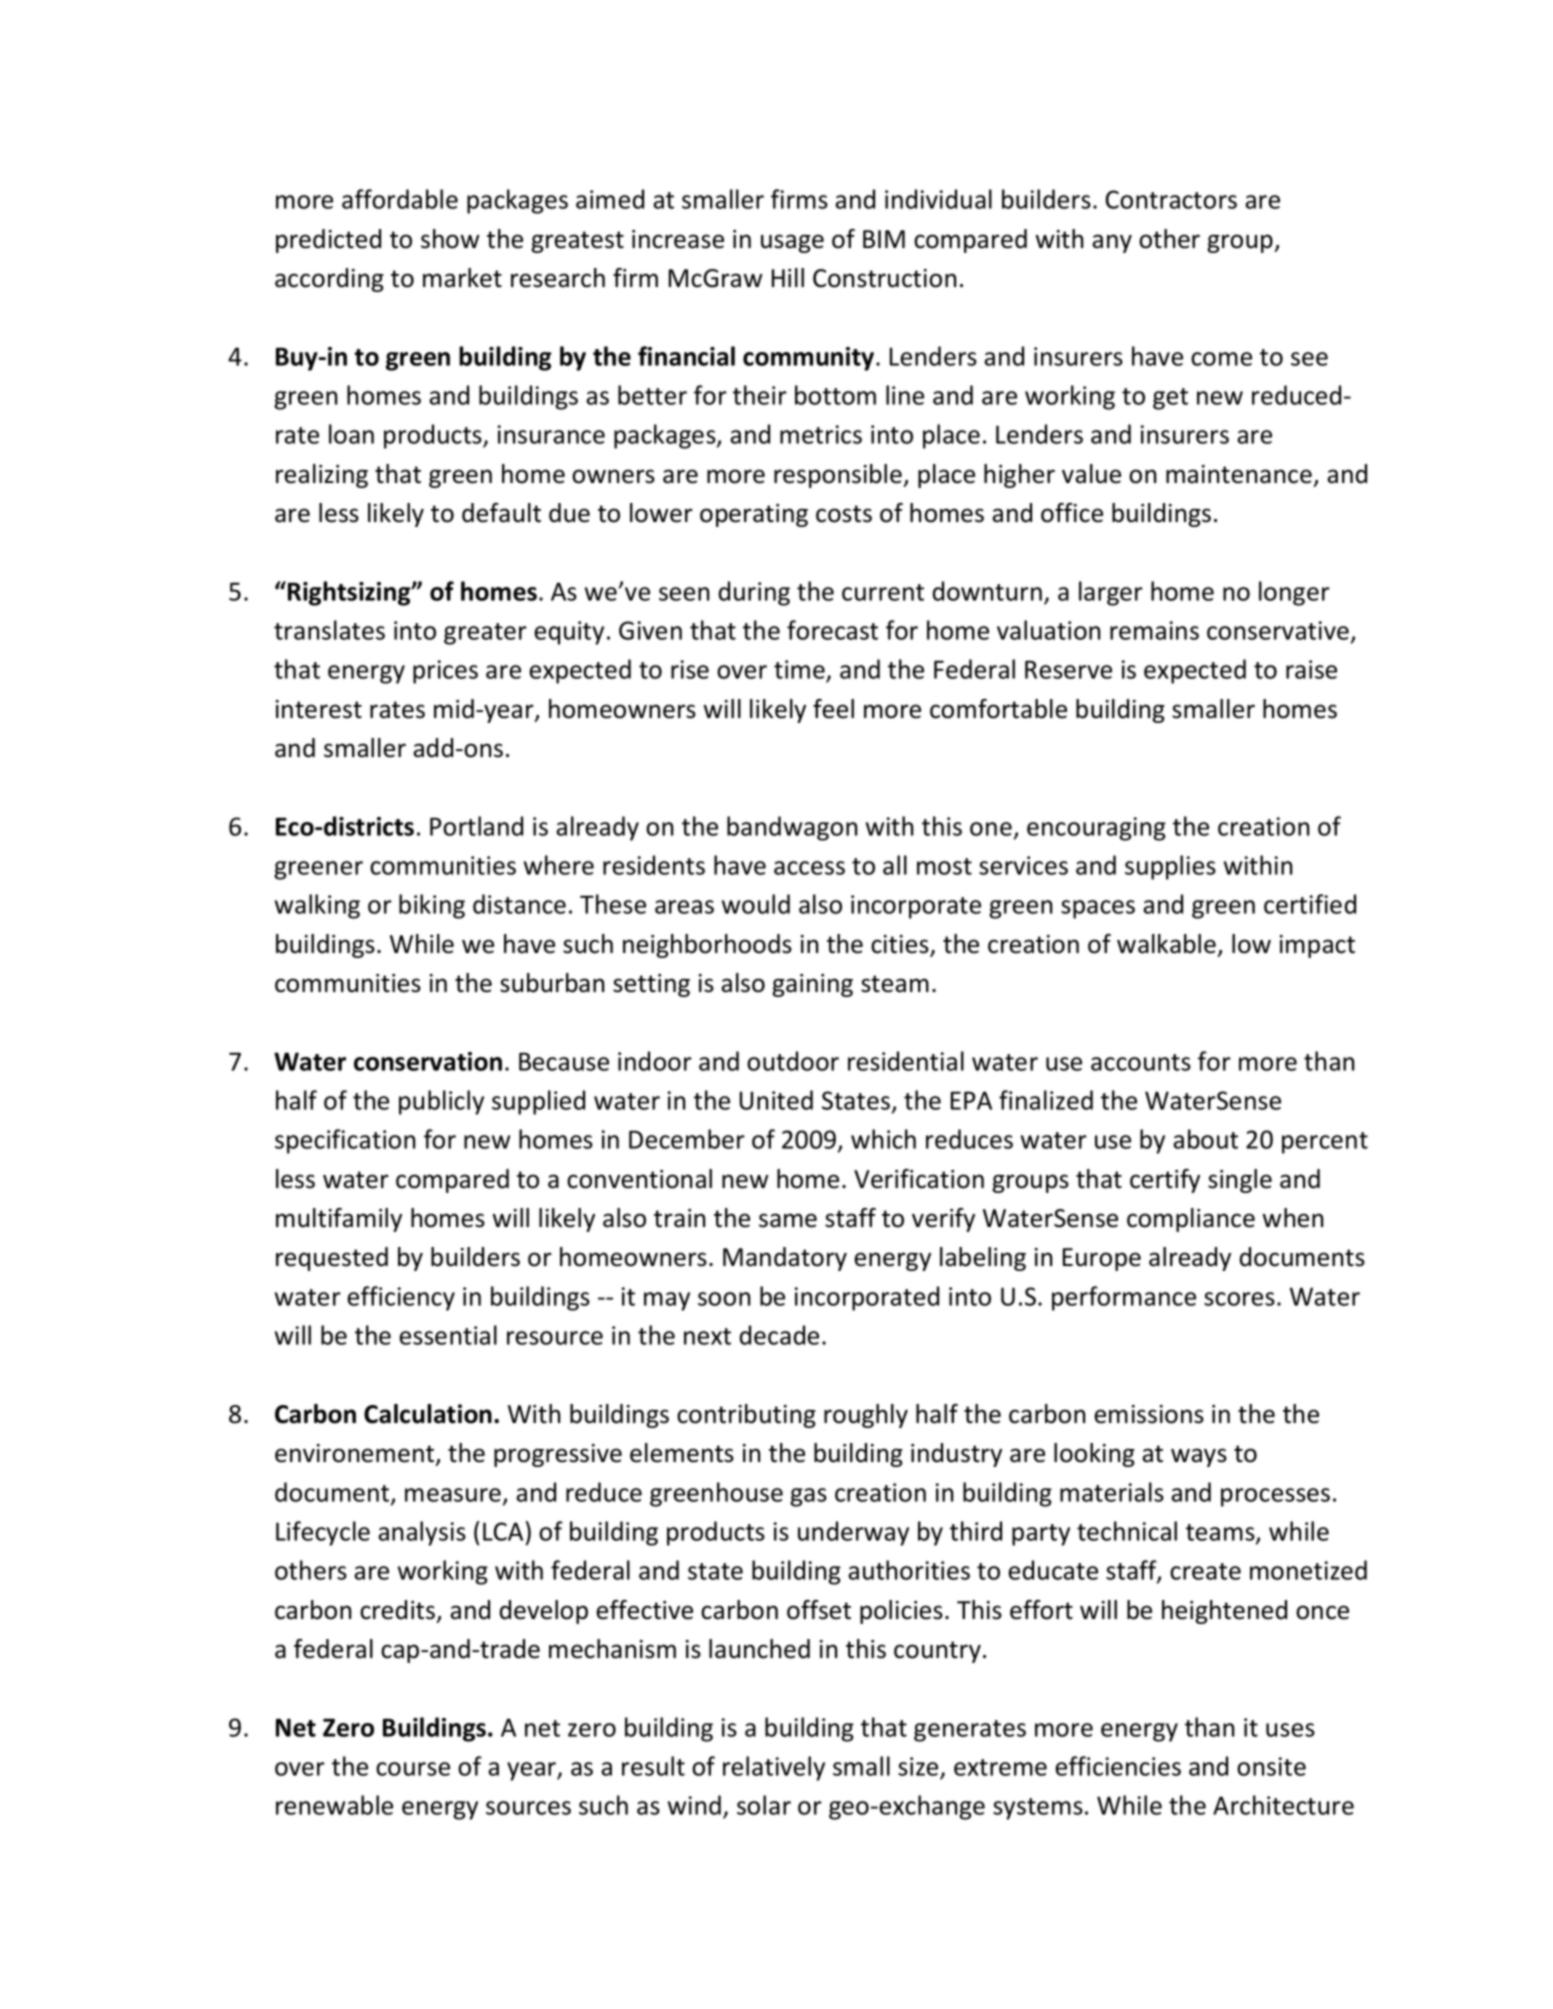 The width and height of the document is (1553, 2009). I want to click on Contractors, so click(1171, 199).
